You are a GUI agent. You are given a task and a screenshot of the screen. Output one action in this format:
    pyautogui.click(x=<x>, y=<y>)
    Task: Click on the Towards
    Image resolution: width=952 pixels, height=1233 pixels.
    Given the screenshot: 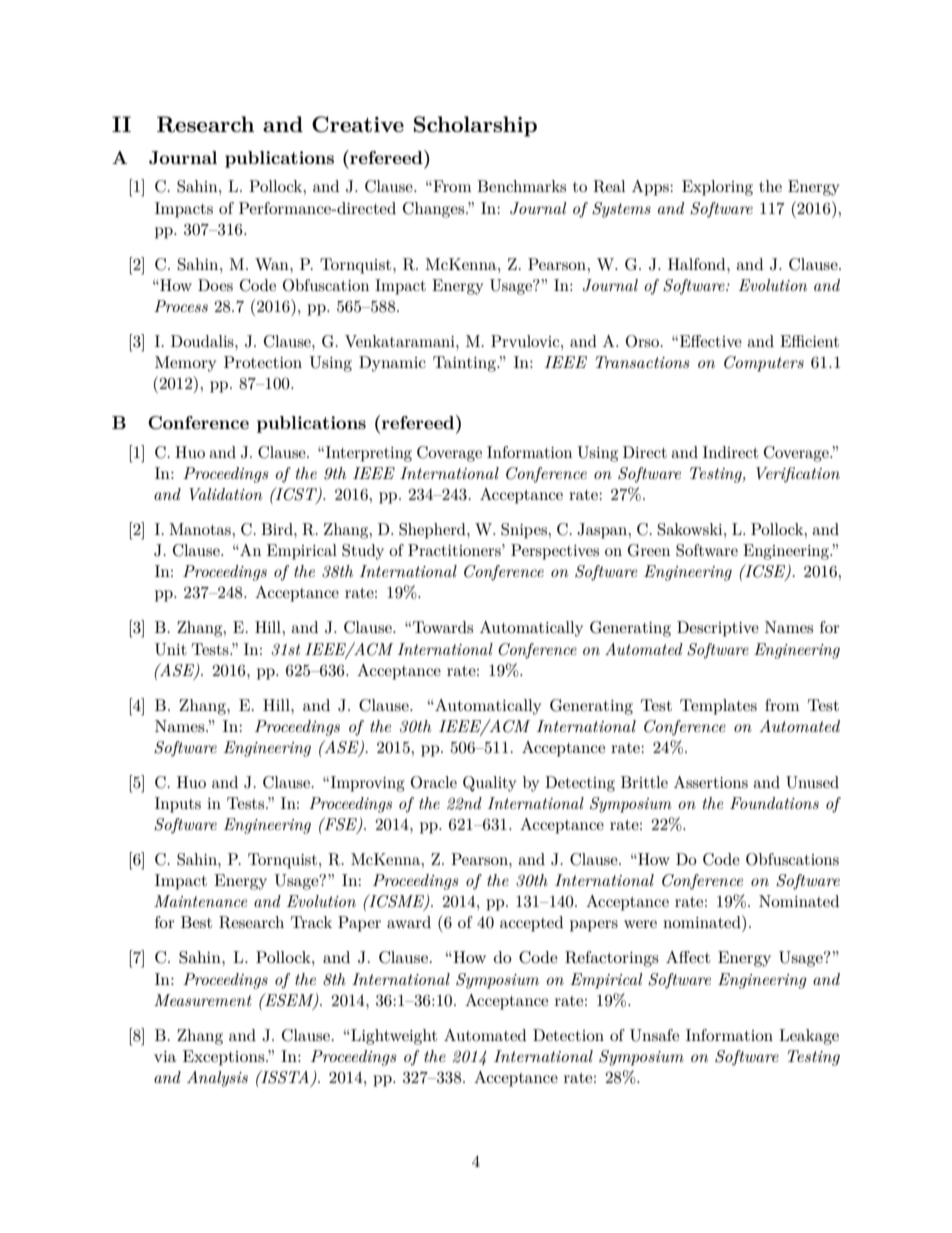 What is the action you would take?
    pyautogui.click(x=443, y=627)
